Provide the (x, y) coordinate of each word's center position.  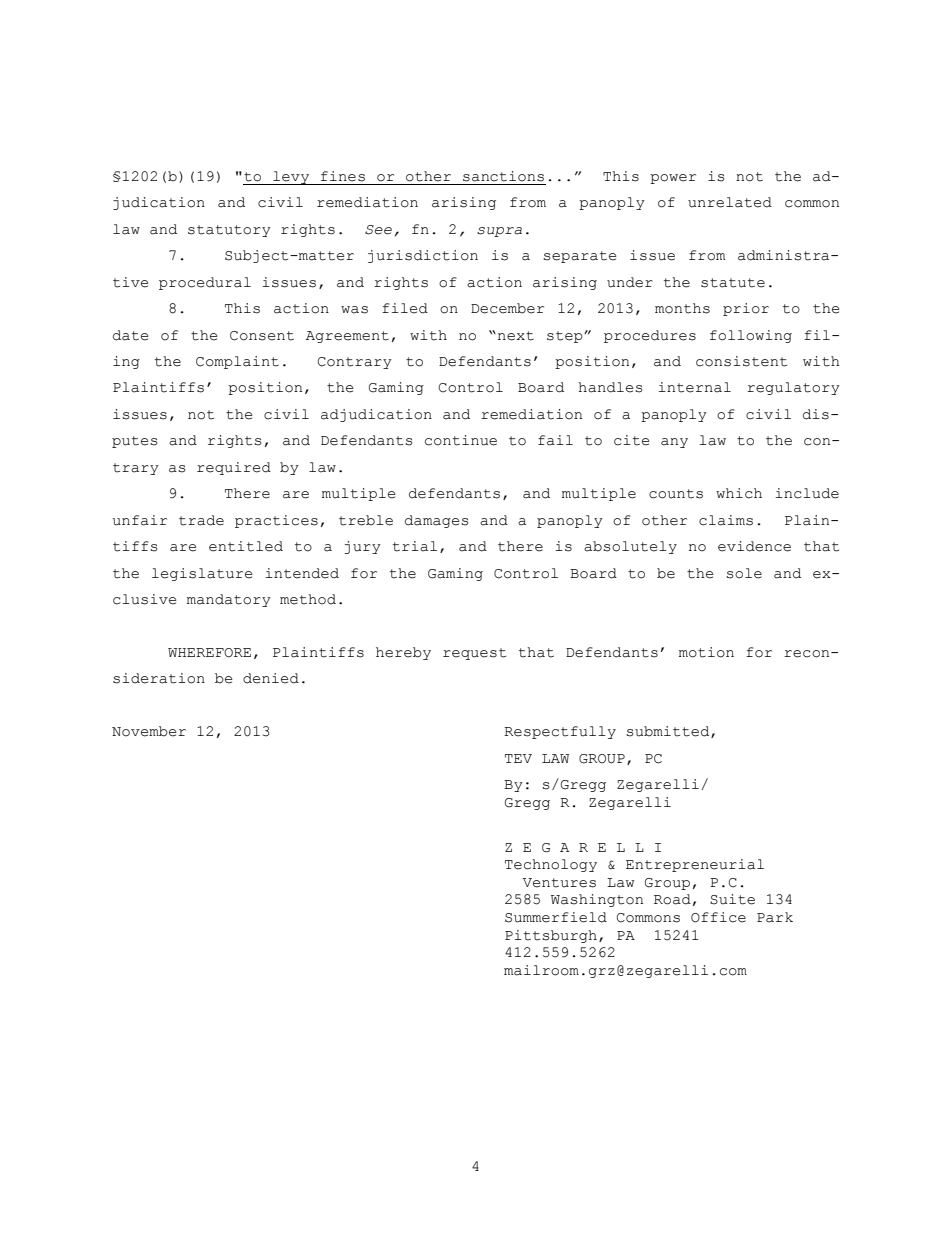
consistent (741, 361)
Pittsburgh (551, 936)
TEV (518, 758)
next (516, 336)
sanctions (503, 176)
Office (718, 917)
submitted (669, 732)
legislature (202, 574)
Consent (262, 336)
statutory (229, 231)
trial (415, 546)
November (149, 731)
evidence (754, 546)
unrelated (730, 202)
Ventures (559, 883)
